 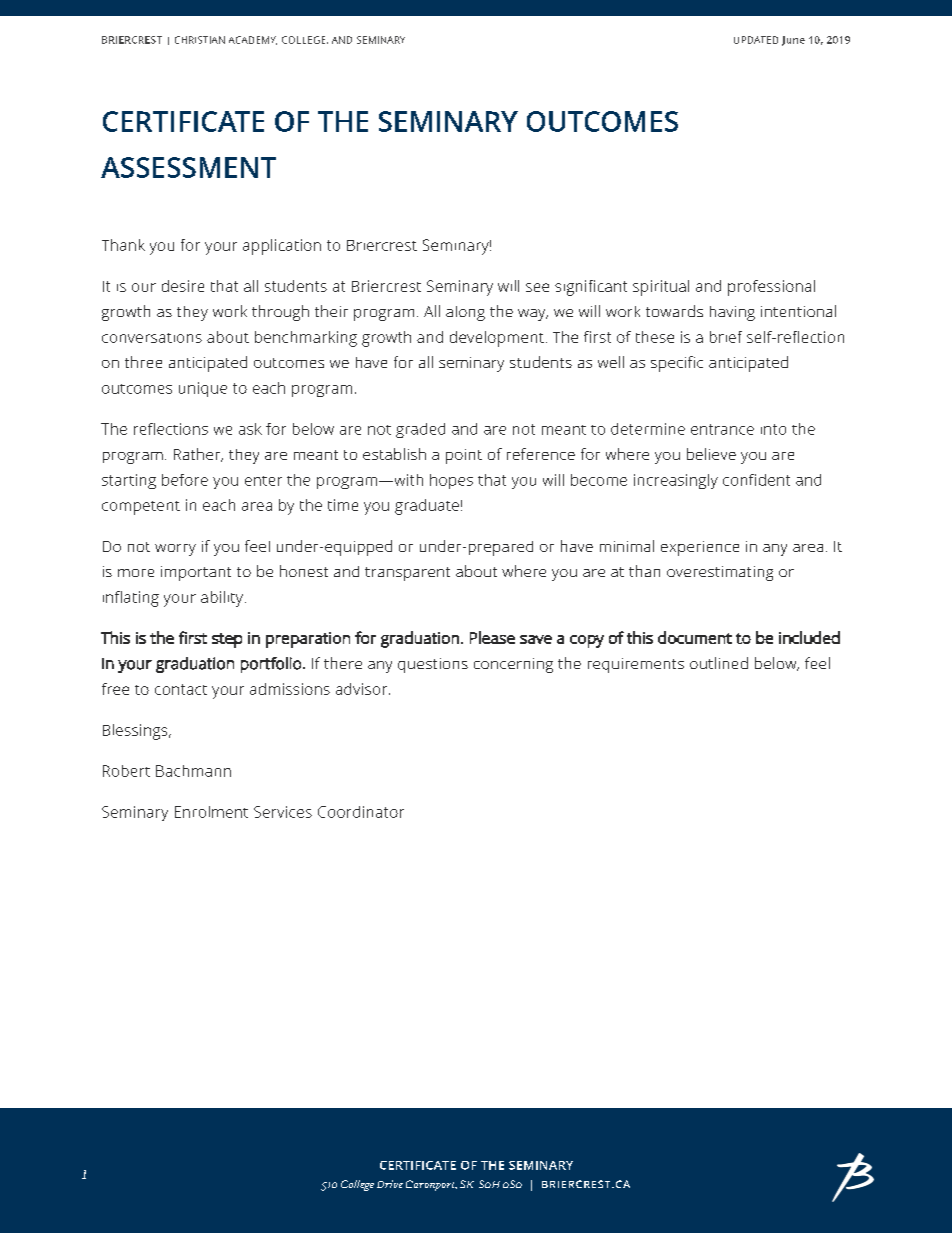 What do you see at coordinates (253, 40) in the screenshot?
I see `ACADEMY` at bounding box center [253, 40].
